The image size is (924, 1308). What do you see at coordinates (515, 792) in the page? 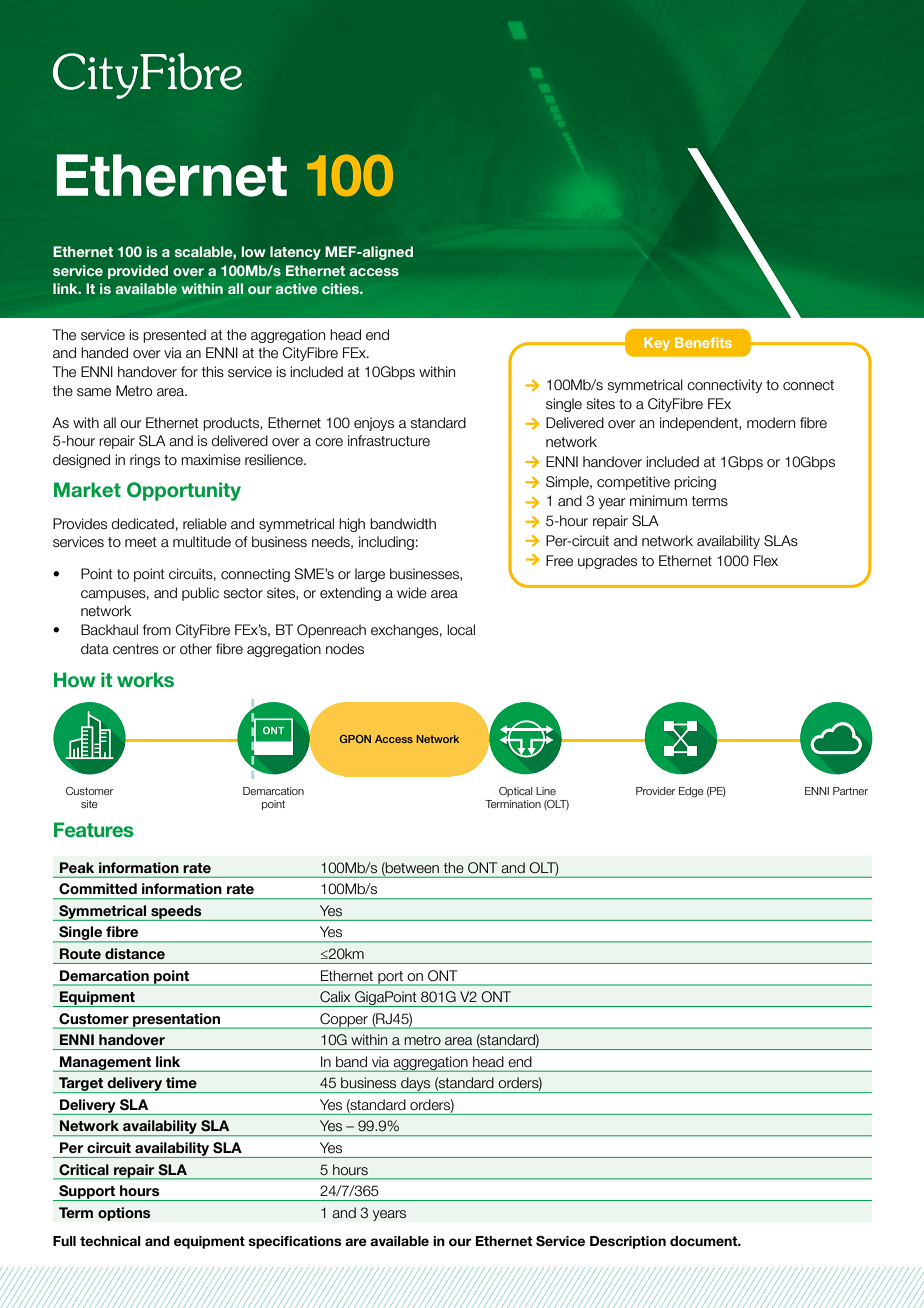
I see `Optical` at bounding box center [515, 792].
